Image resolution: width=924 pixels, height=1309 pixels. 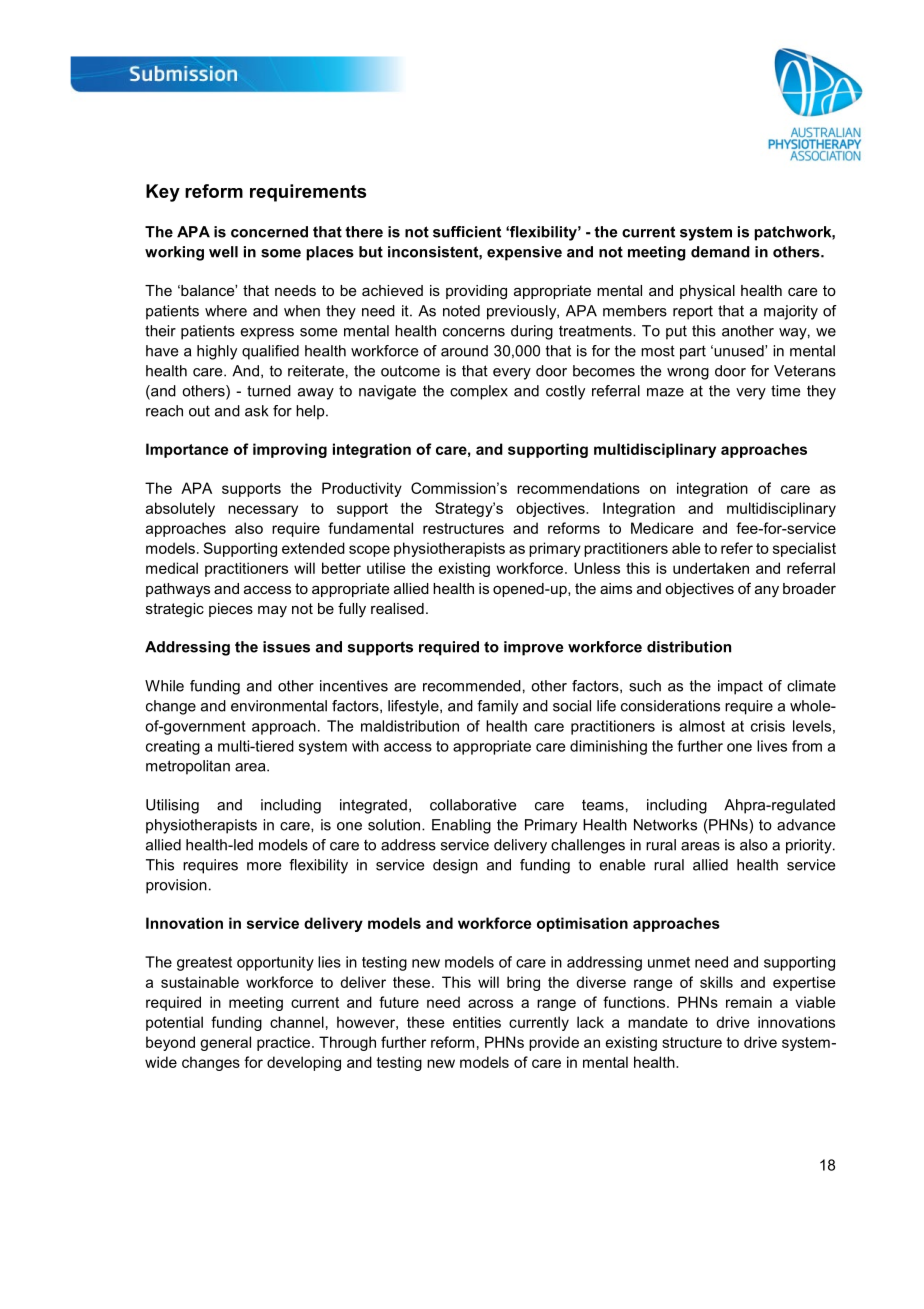 What do you see at coordinates (225, 1043) in the screenshot?
I see `general` at bounding box center [225, 1043].
